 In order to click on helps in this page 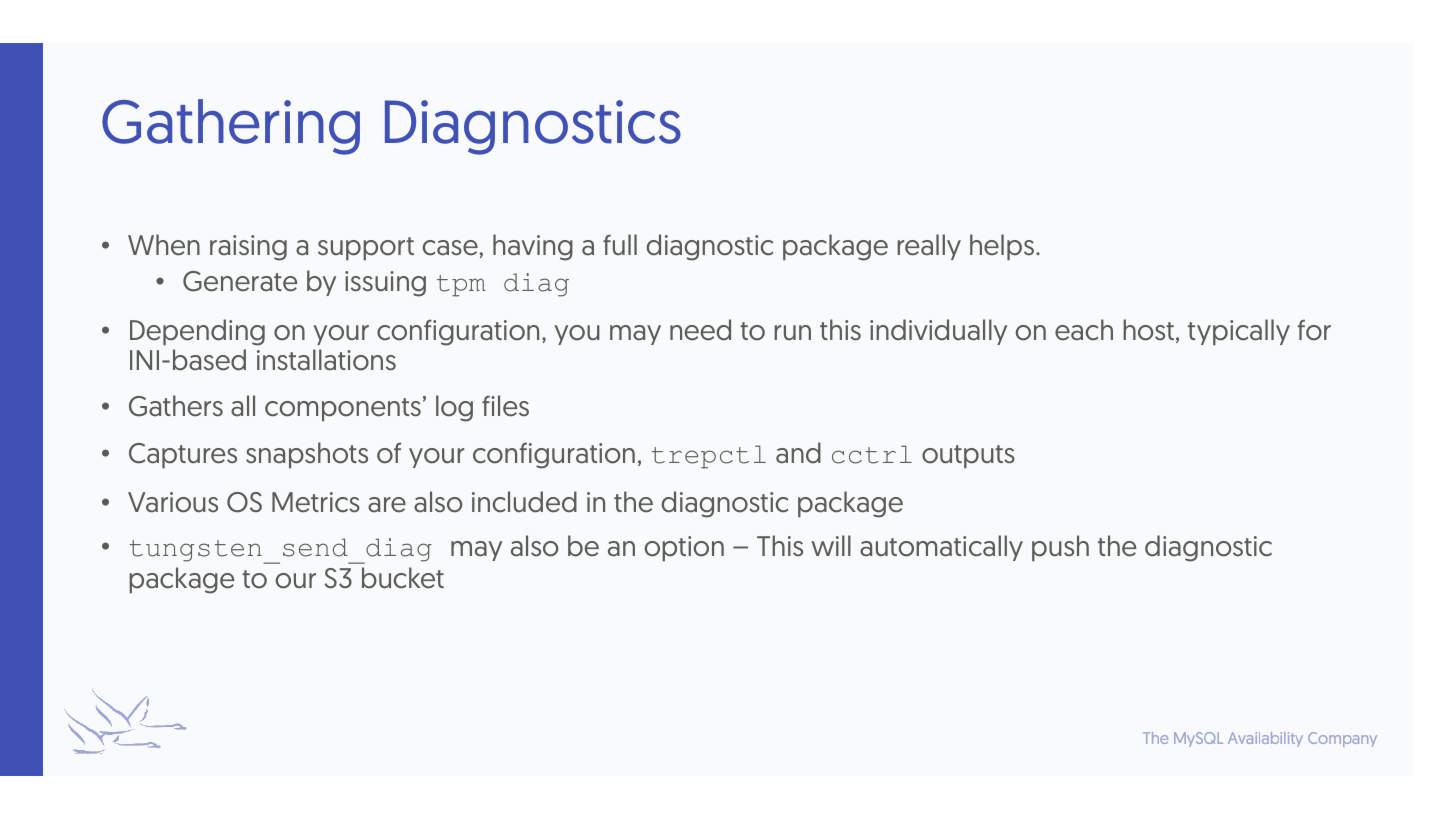, I will do `click(1003, 247)`.
